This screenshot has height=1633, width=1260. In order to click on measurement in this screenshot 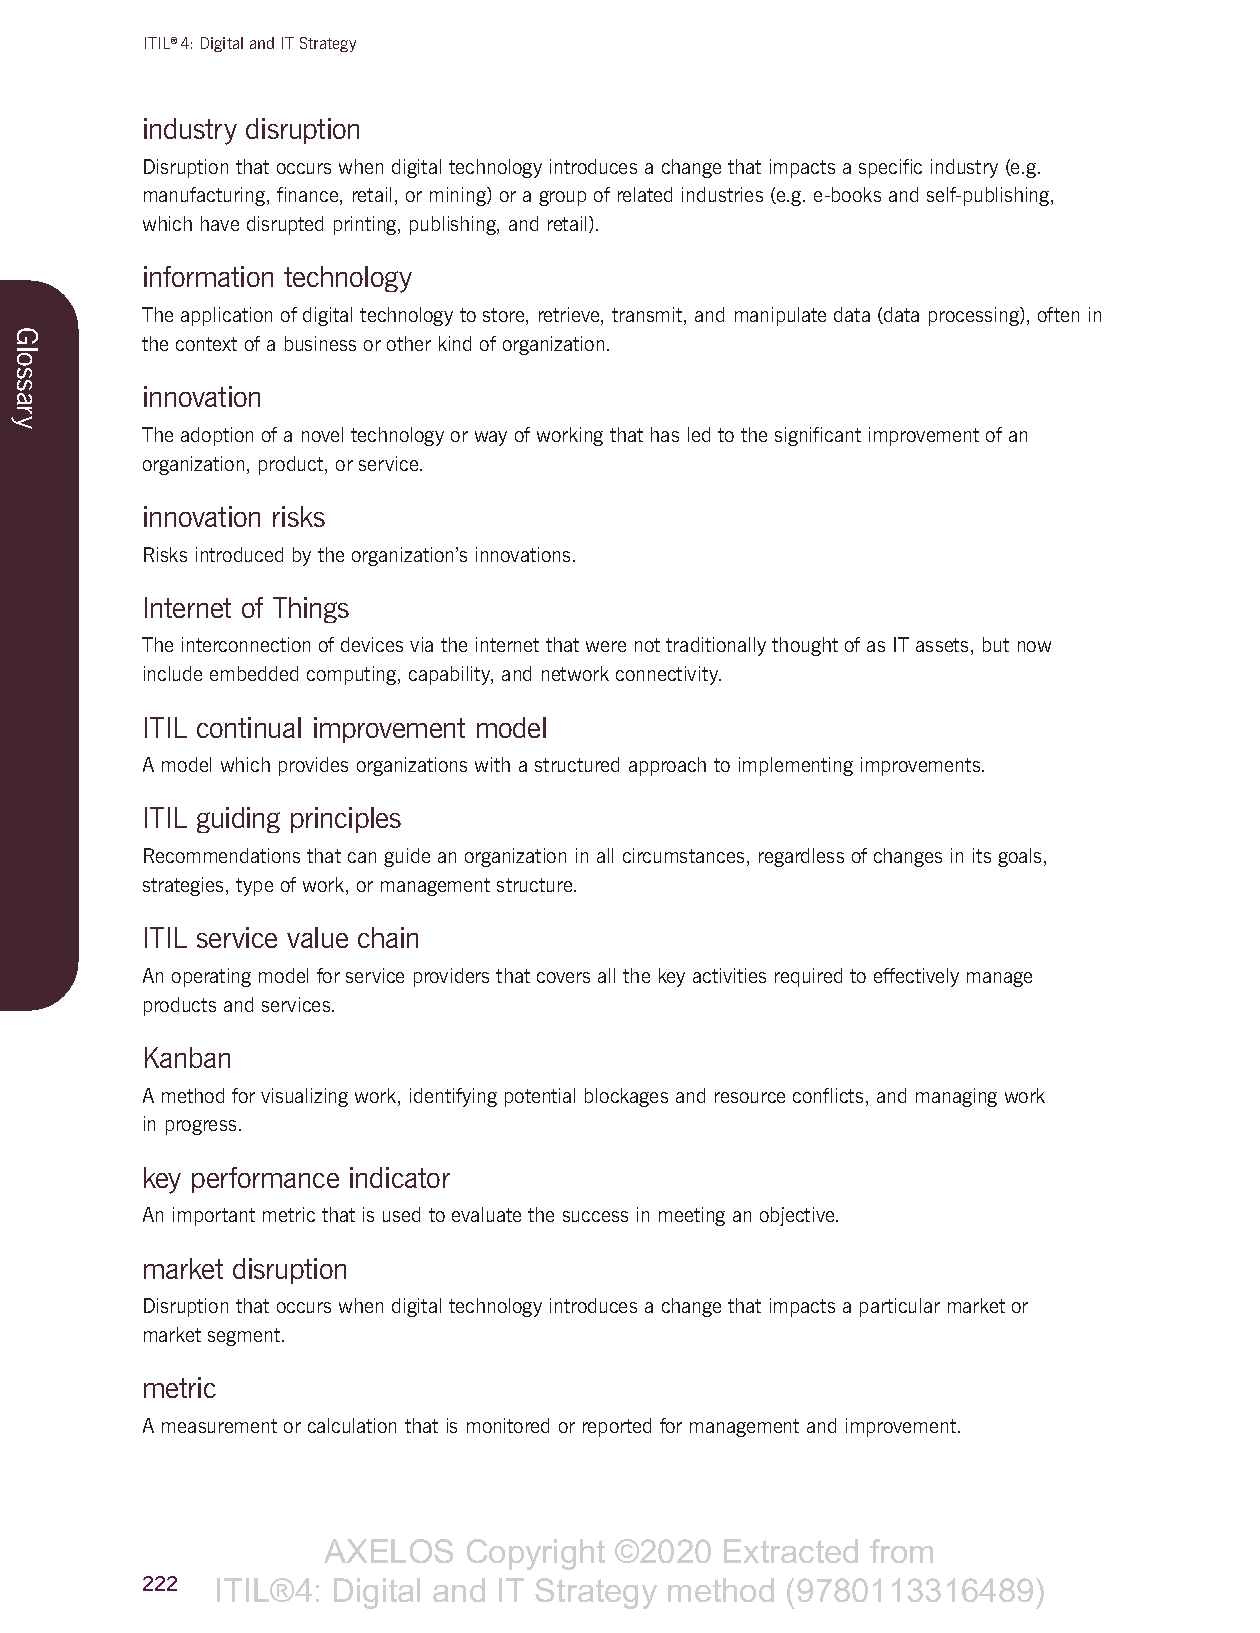, I will do `click(219, 1426)`.
